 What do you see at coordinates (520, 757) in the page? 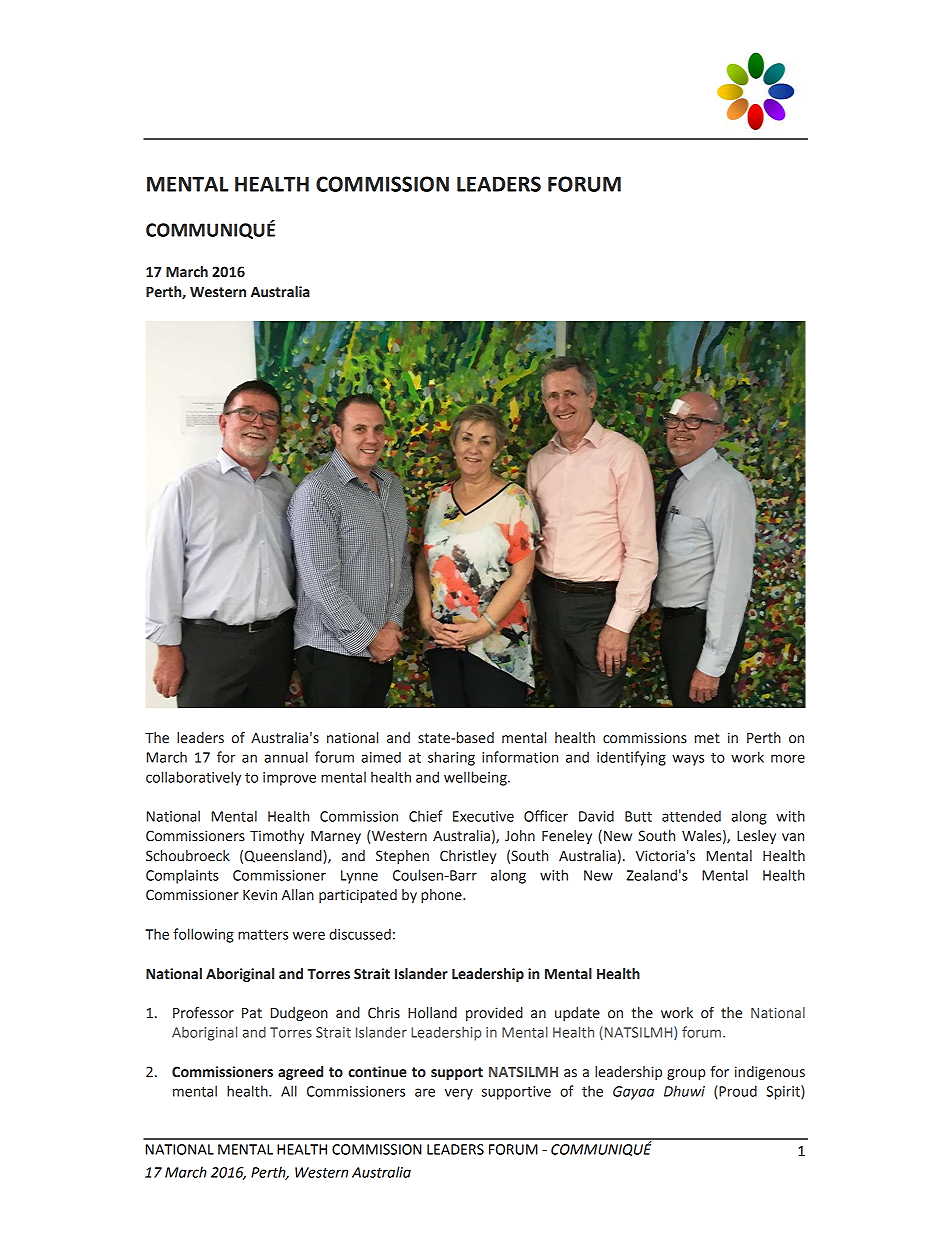
I see `information` at bounding box center [520, 757].
